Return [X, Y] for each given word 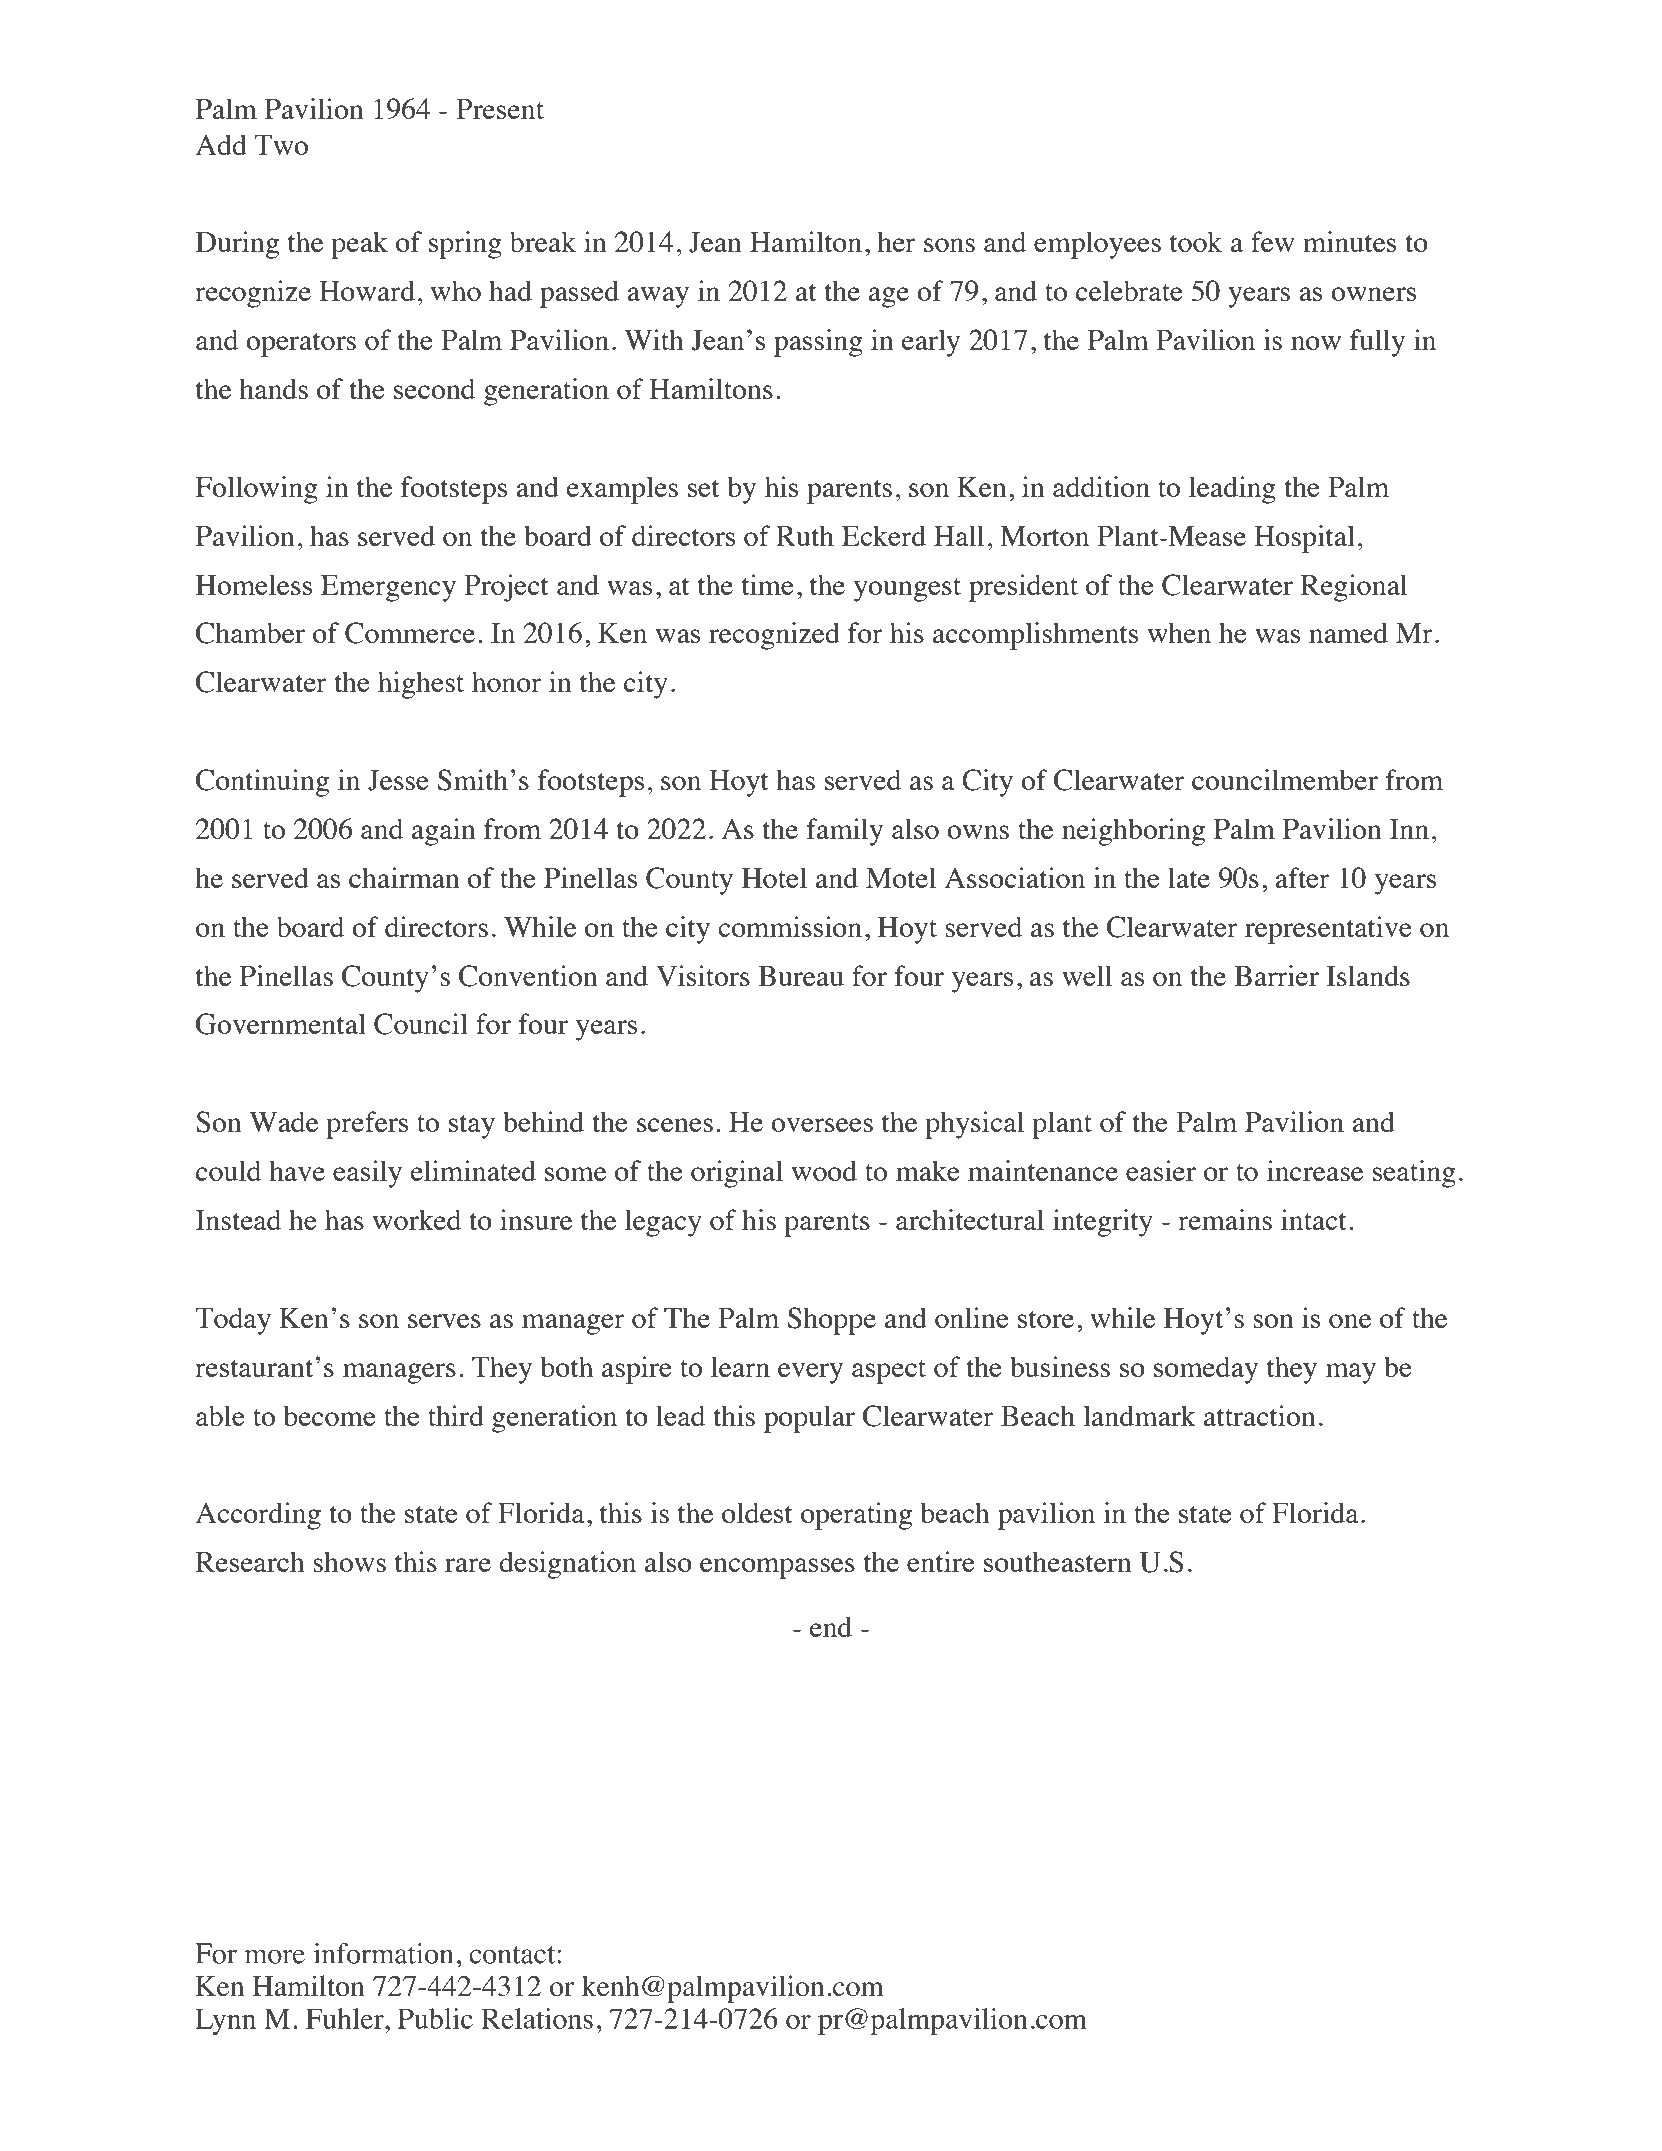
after [1302, 877]
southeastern [1058, 1561]
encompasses [777, 1568]
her [896, 241]
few [1273, 241]
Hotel [774, 877]
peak [359, 245]
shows [349, 1561]
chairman [404, 877]
